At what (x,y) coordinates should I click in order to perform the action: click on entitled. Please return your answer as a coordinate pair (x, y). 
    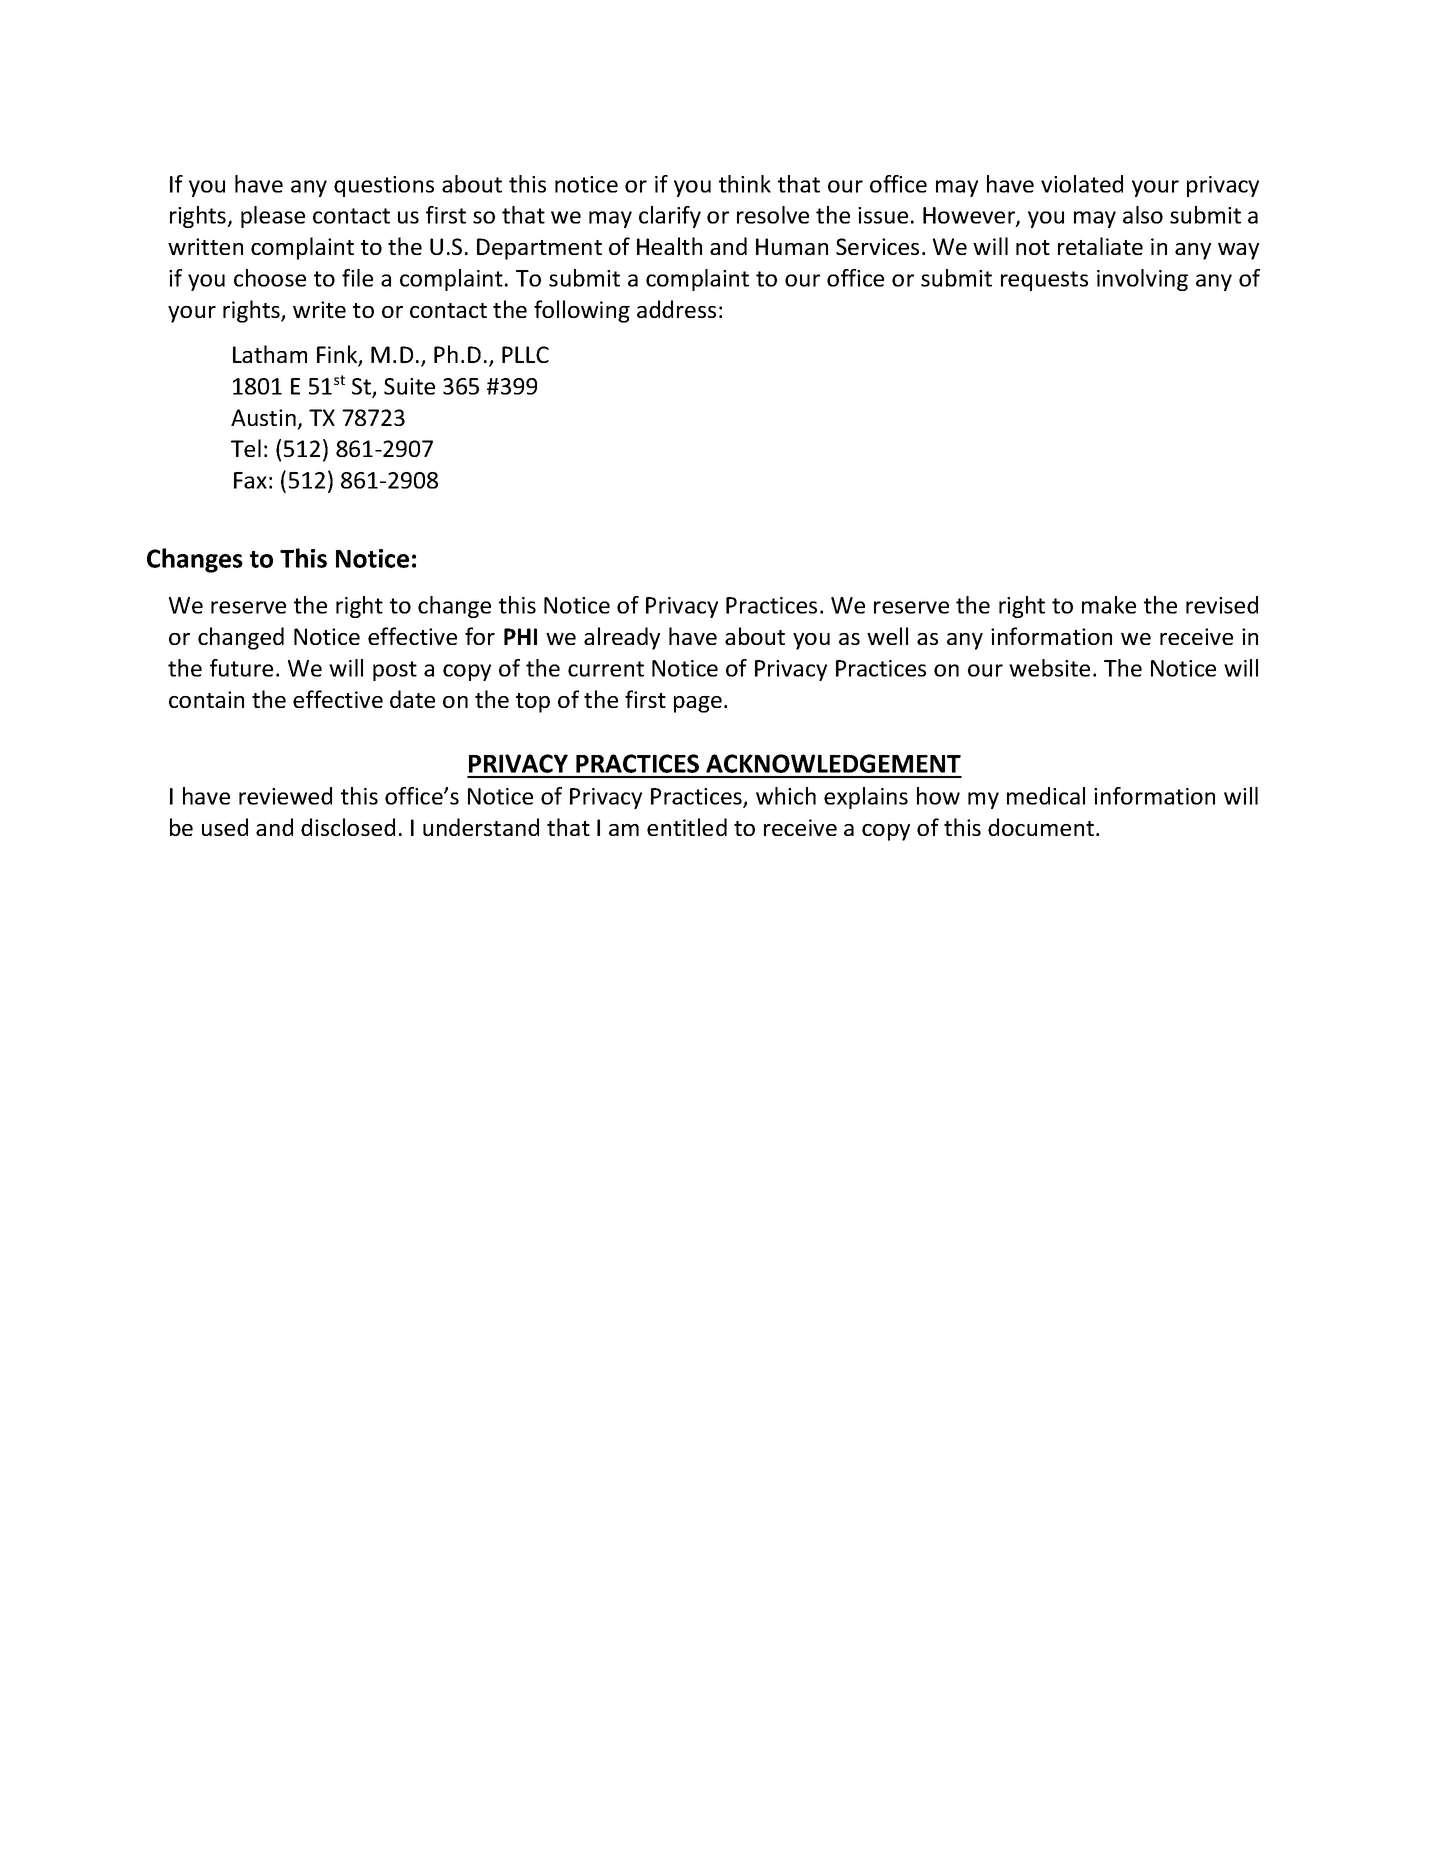
    Looking at the image, I should click on (687, 827).
